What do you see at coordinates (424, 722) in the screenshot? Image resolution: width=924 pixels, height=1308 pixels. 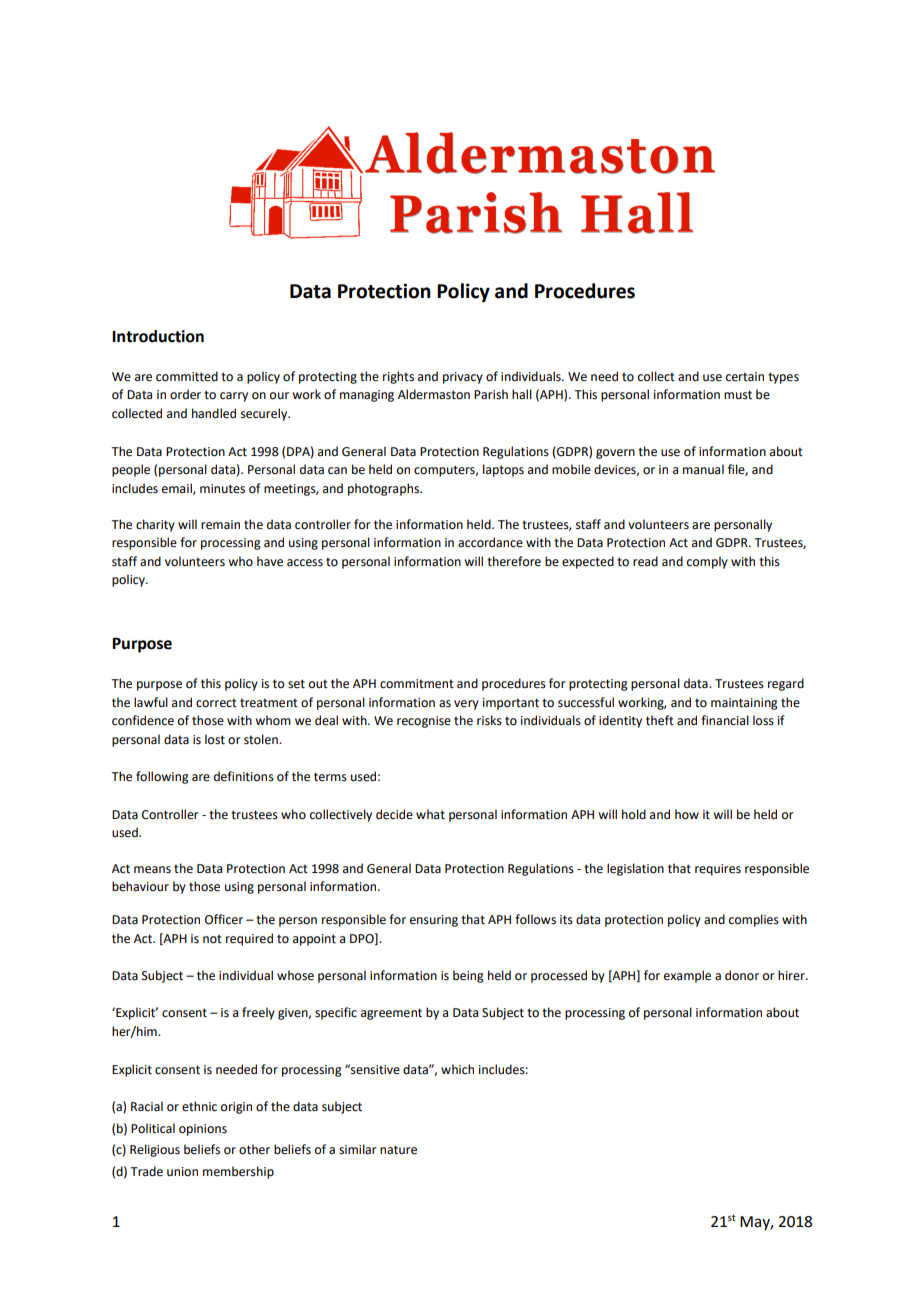 I see `recognise` at bounding box center [424, 722].
